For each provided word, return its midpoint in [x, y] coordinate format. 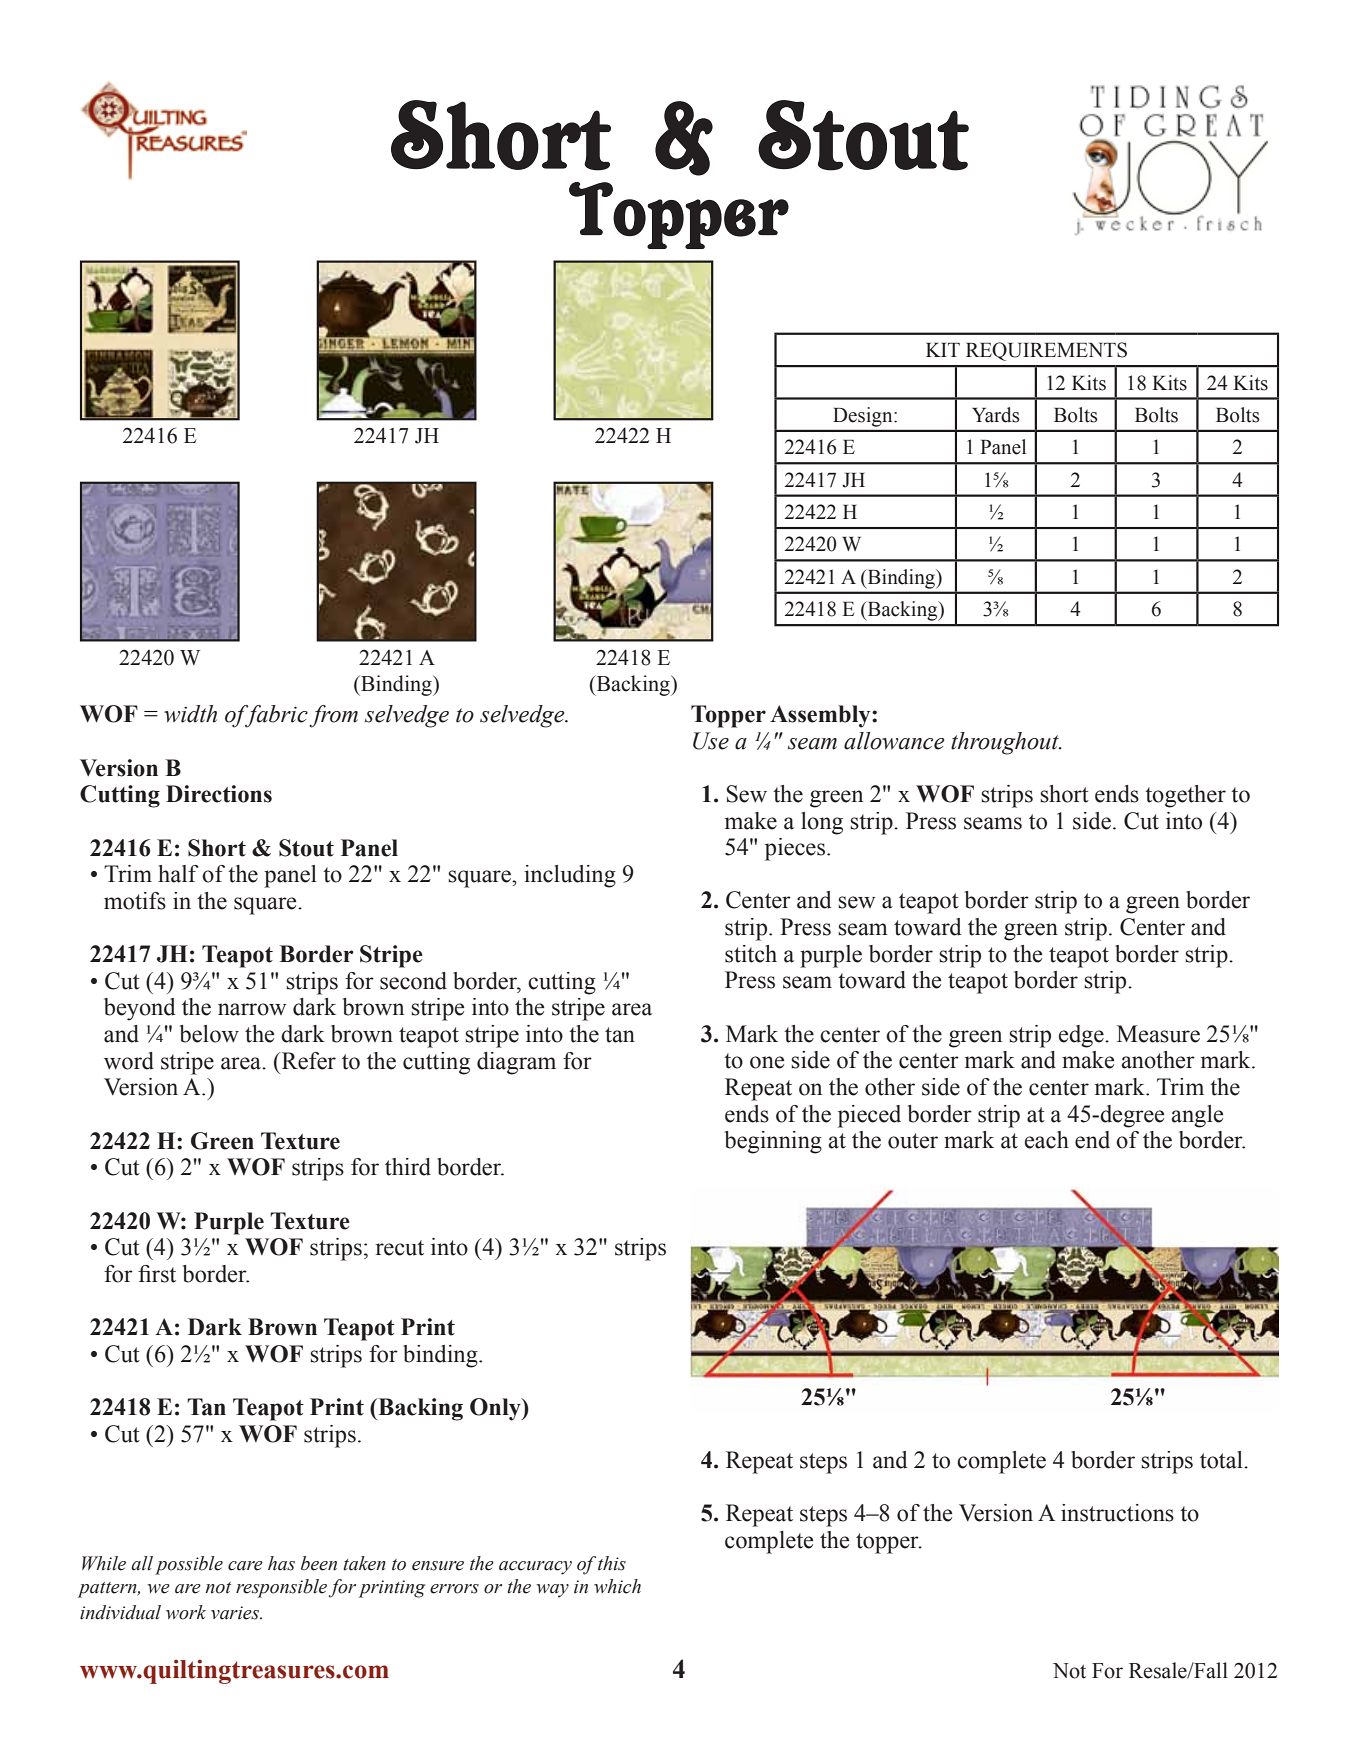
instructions [1117, 1513]
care [245, 1566]
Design [864, 417]
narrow [252, 1009]
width [190, 714]
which [617, 1586]
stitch [751, 954]
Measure [1158, 1034]
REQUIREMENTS [1046, 351]
